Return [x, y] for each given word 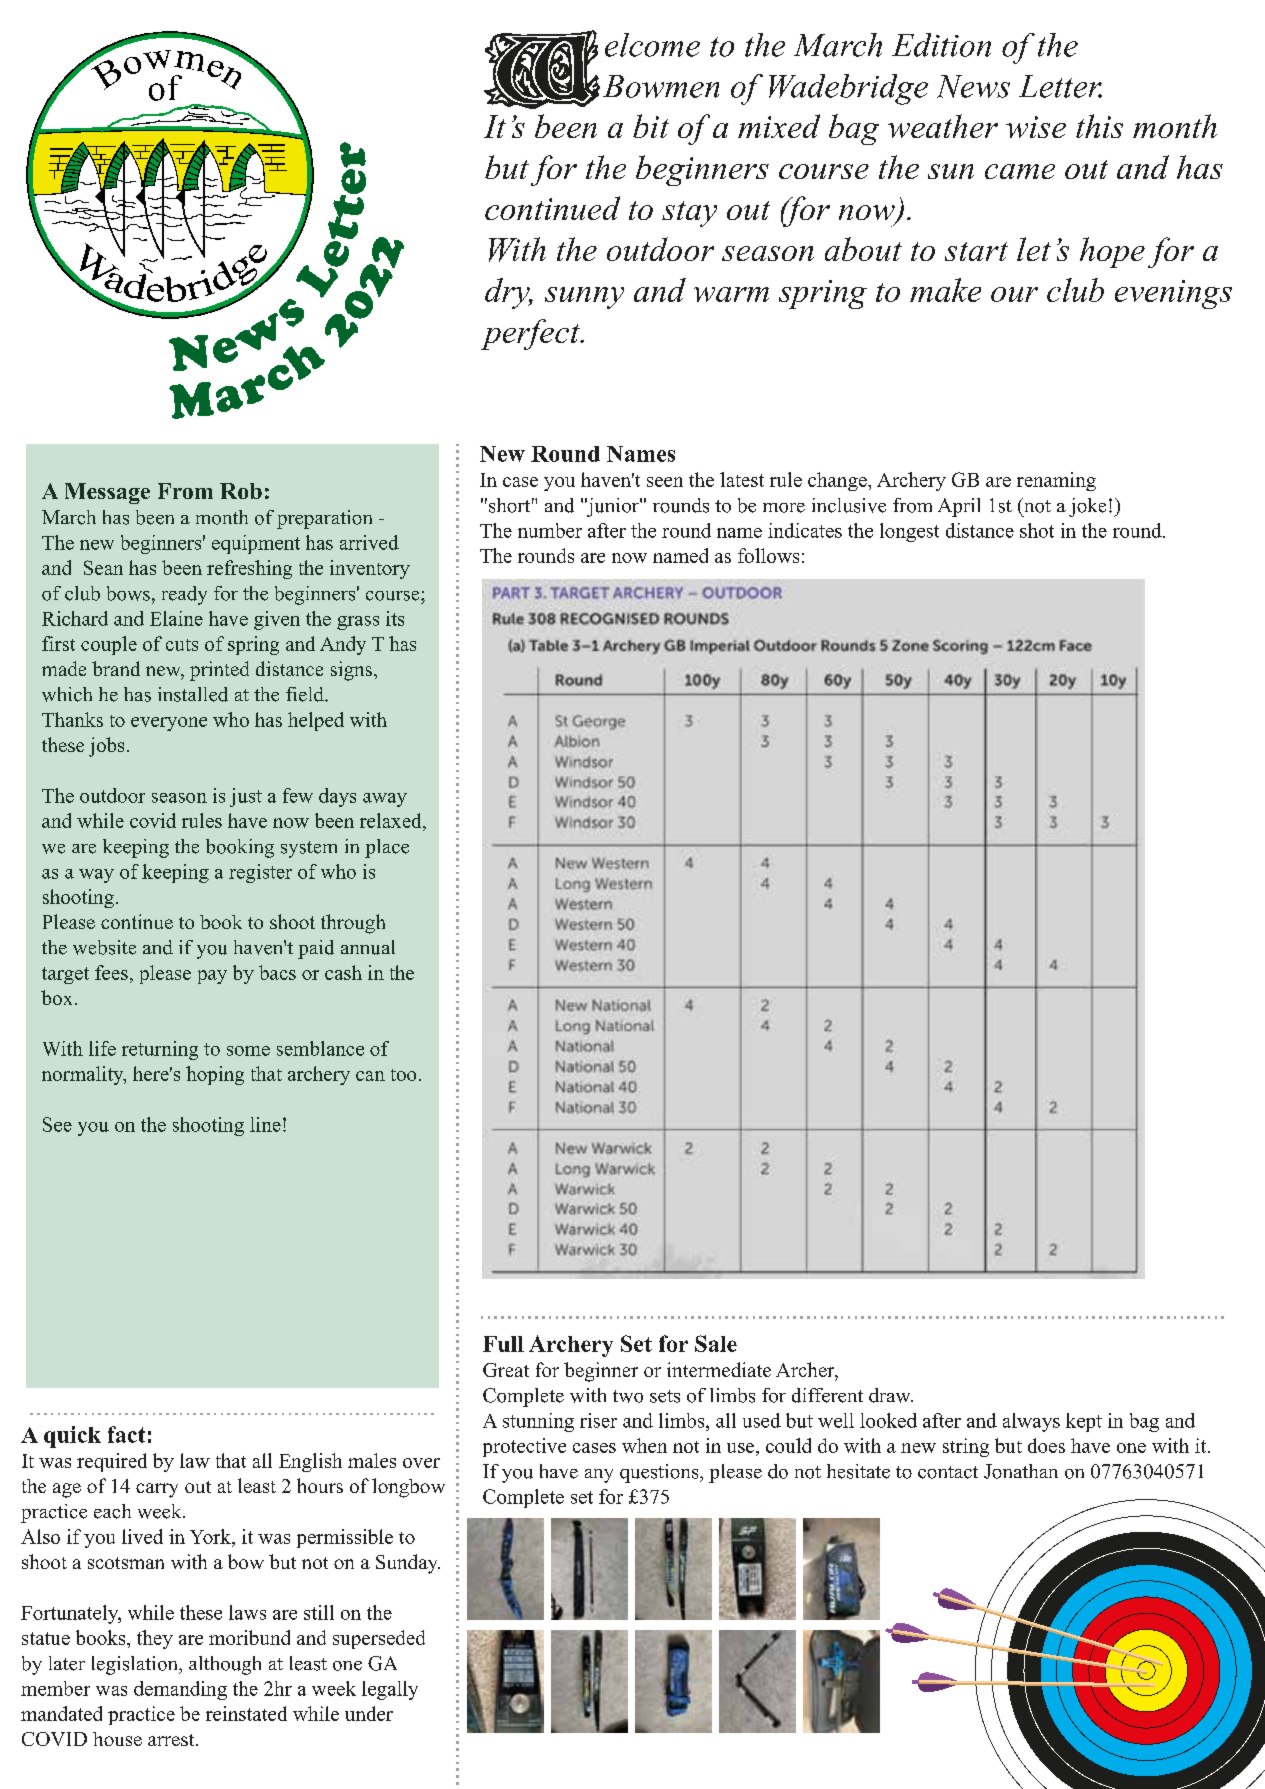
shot [1037, 530]
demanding [180, 1690]
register [260, 873]
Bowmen [661, 86]
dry [508, 293]
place [387, 848]
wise [1036, 127]
